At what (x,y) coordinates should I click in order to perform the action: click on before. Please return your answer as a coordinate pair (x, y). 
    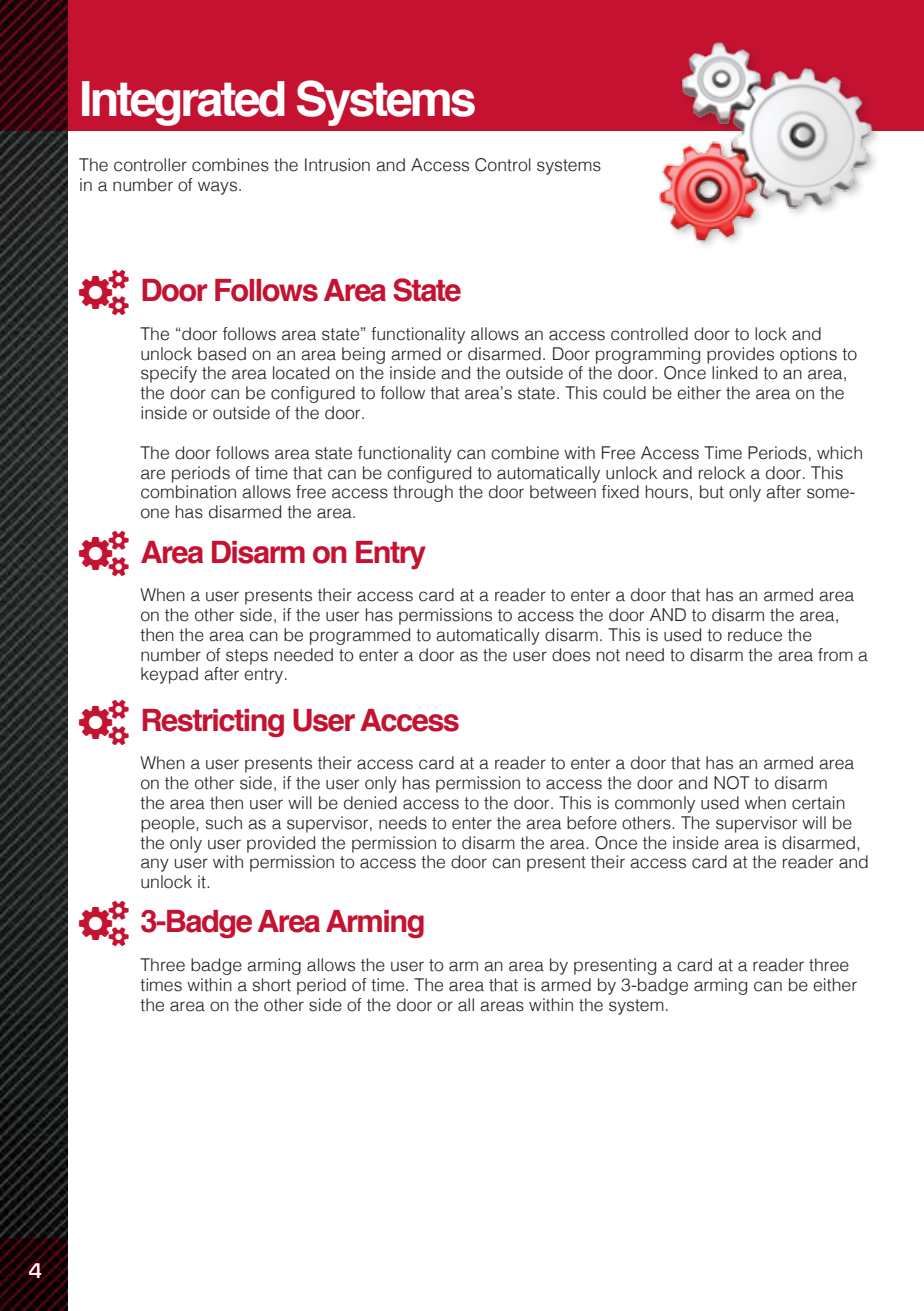
    Looking at the image, I should click on (592, 823).
